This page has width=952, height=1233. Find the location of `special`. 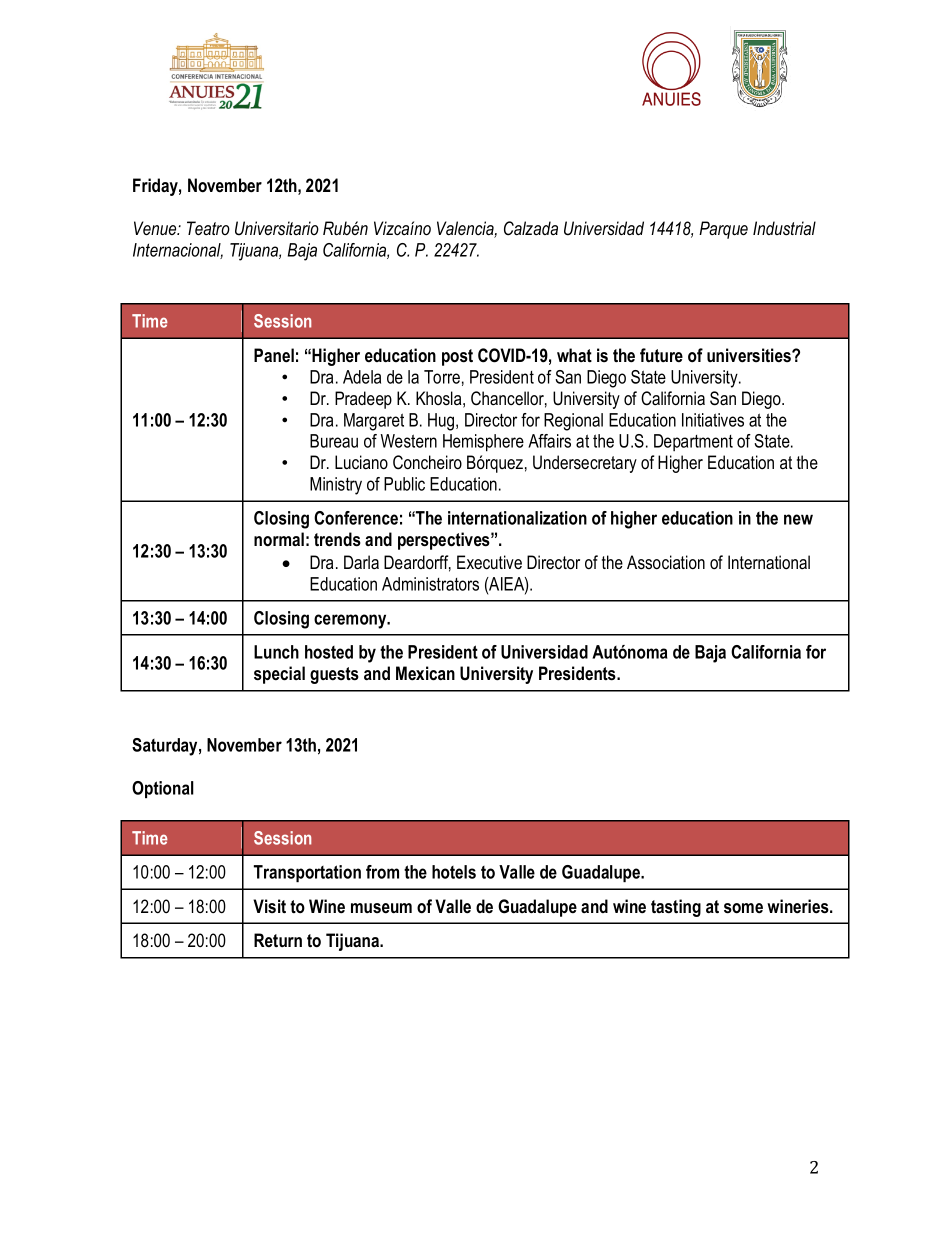

special is located at coordinates (279, 675).
